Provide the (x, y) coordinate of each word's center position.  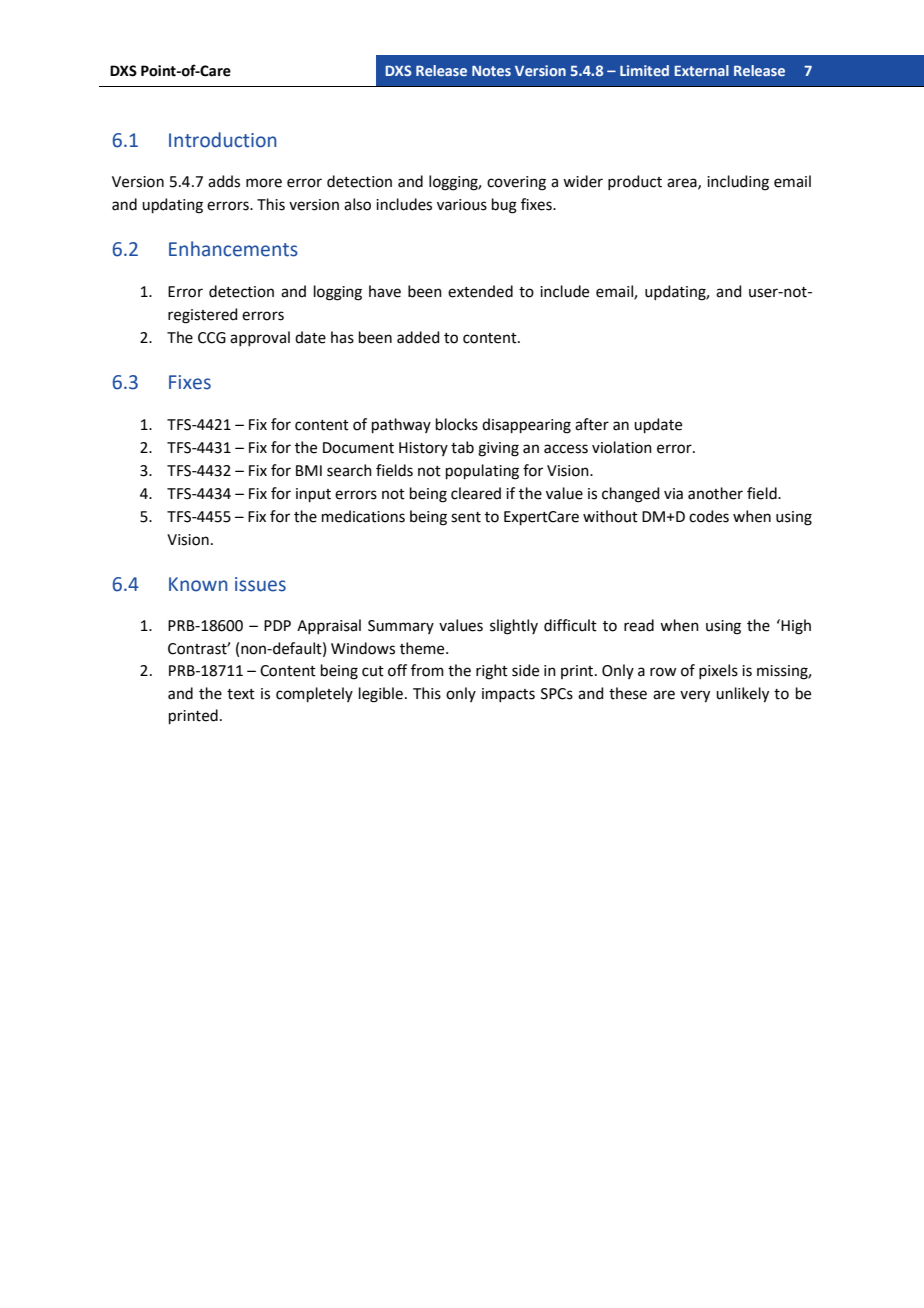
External (701, 70)
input (313, 495)
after (592, 424)
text (241, 694)
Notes (491, 71)
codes (709, 516)
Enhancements (233, 249)
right (492, 672)
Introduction (223, 140)
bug (504, 206)
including (738, 183)
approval (260, 338)
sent (466, 517)
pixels (718, 671)
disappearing (526, 426)
